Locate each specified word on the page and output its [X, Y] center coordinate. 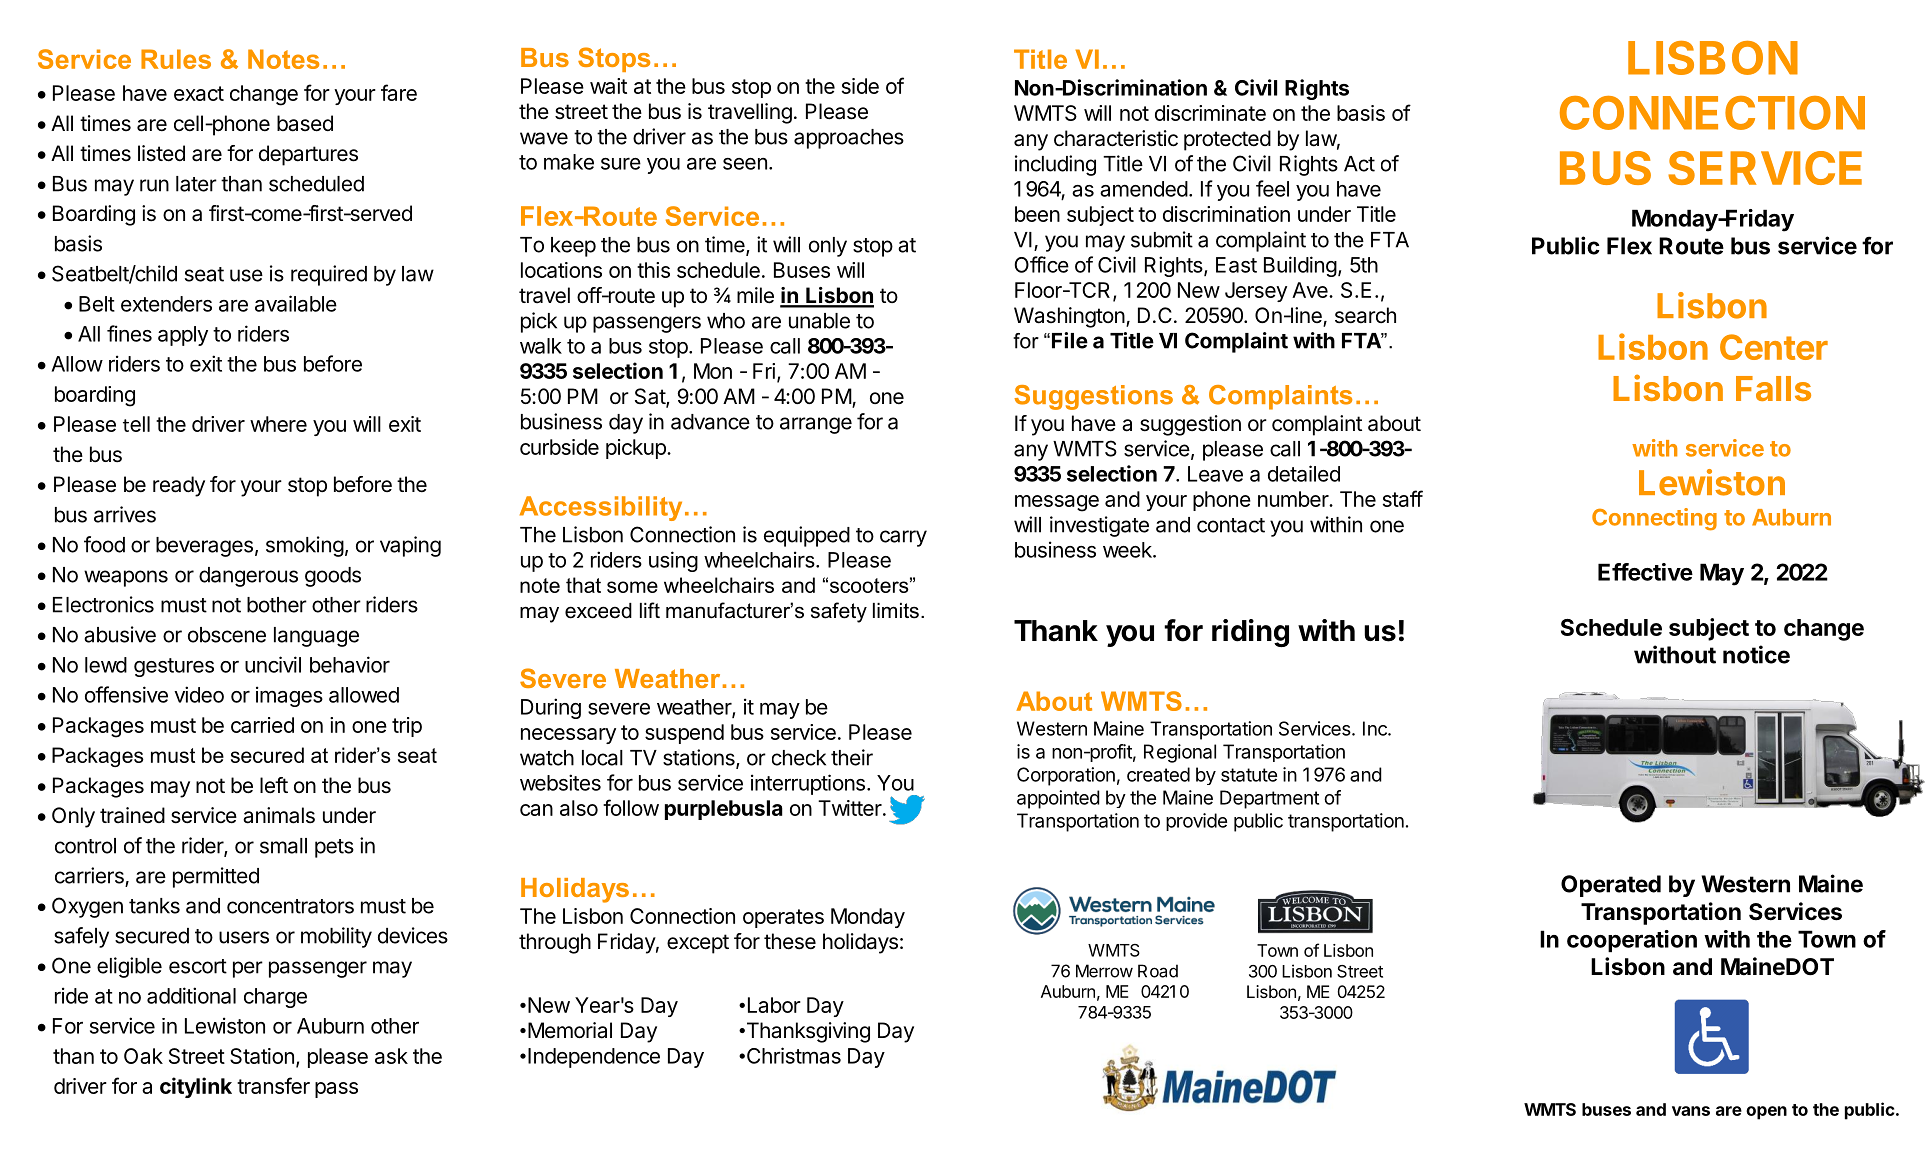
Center [1774, 347]
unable [819, 321]
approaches [849, 139]
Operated [1611, 886]
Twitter [851, 808]
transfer [273, 1085]
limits [896, 611]
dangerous [248, 577]
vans [1691, 1111]
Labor [774, 1005]
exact [199, 93]
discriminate [1210, 113]
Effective [1645, 572]
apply [183, 336]
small [283, 846]
